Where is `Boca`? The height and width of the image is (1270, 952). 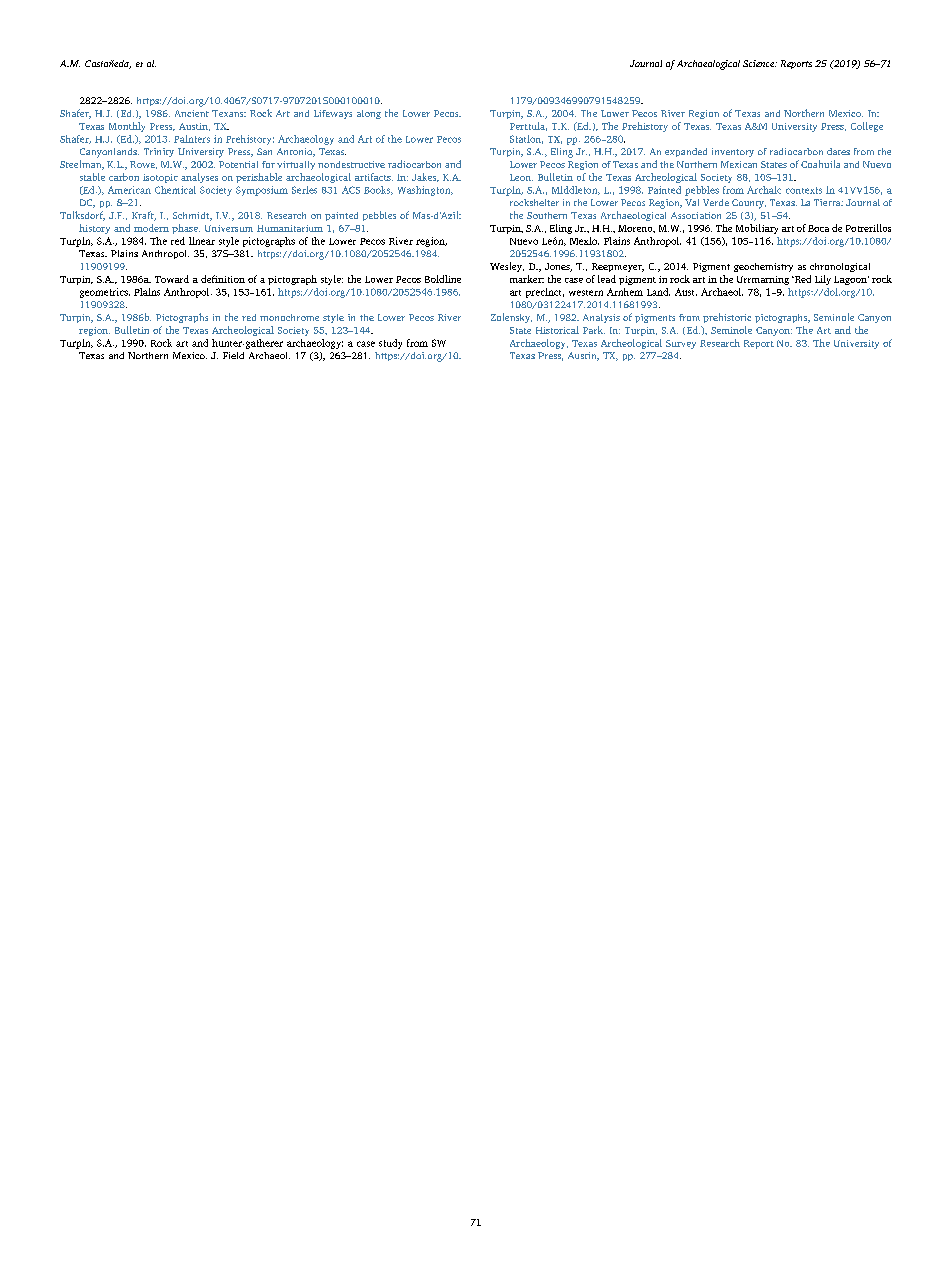 Boca is located at coordinates (818, 228).
